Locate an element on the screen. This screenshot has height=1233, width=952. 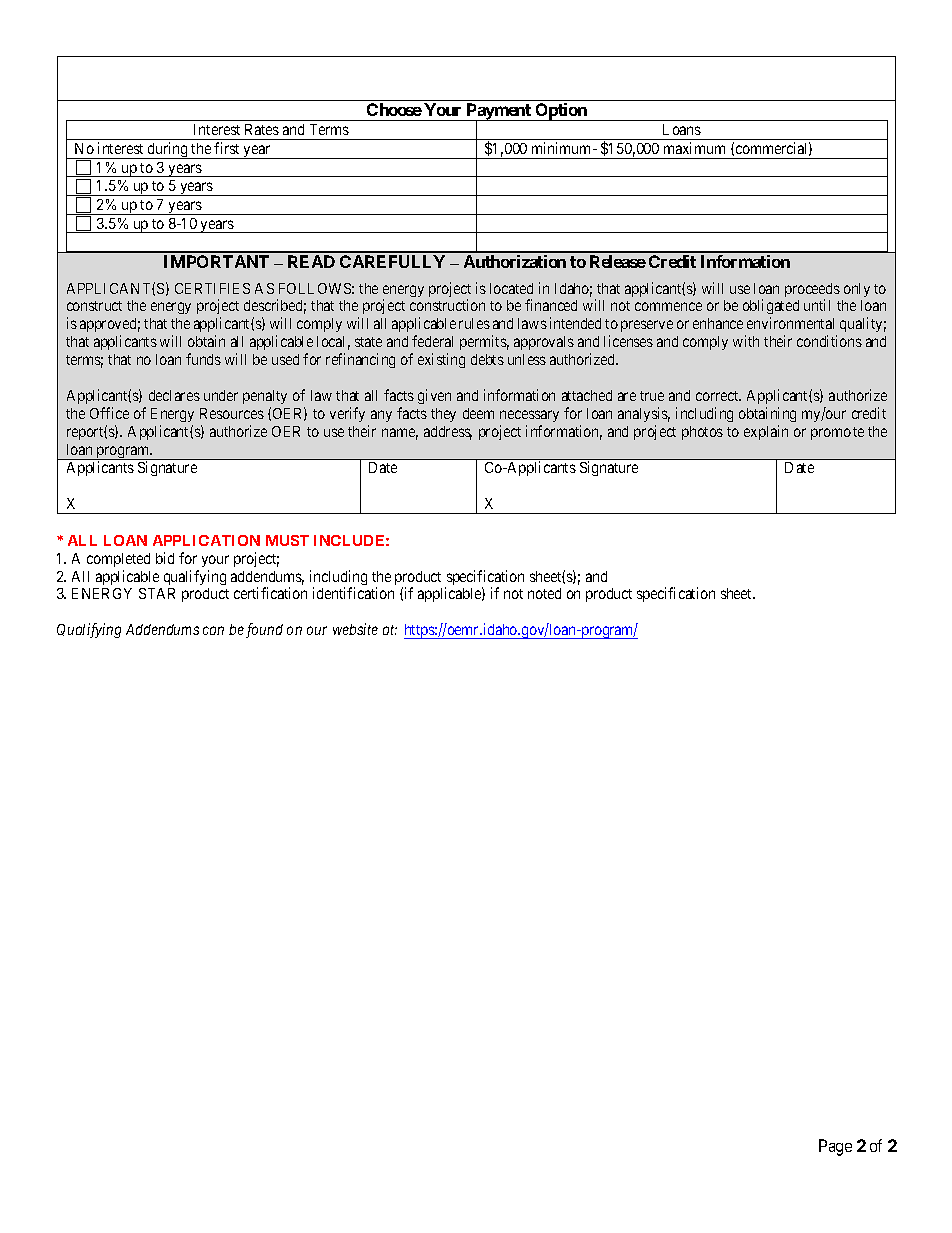
noted is located at coordinates (544, 593).
